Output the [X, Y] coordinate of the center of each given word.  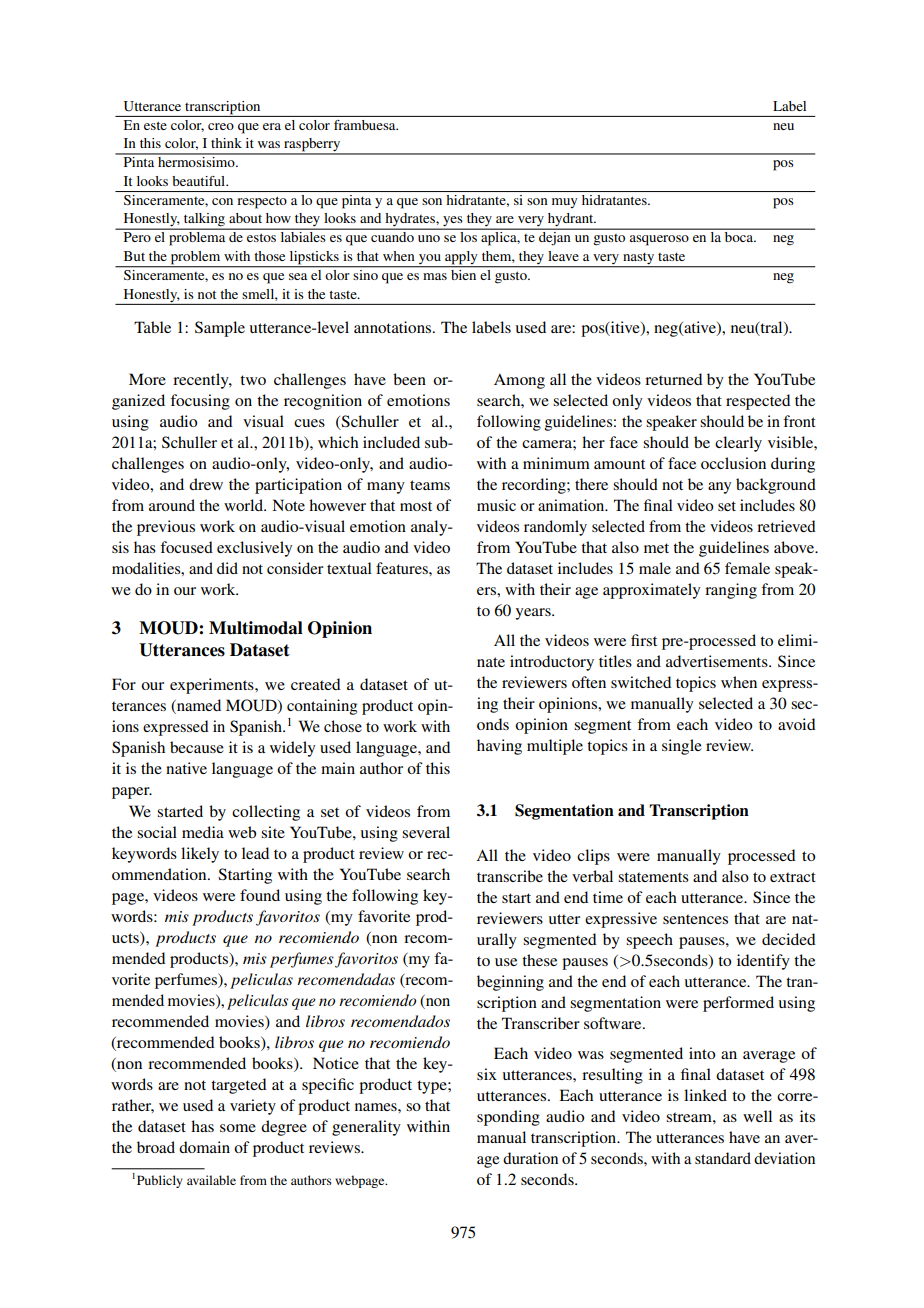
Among [519, 381]
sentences [695, 919]
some [238, 1128]
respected [758, 402]
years [534, 614]
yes [453, 222]
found [260, 895]
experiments [213, 686]
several [426, 832]
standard [723, 1158]
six [487, 1074]
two [253, 380]
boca [740, 237]
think [226, 143]
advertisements [718, 661]
